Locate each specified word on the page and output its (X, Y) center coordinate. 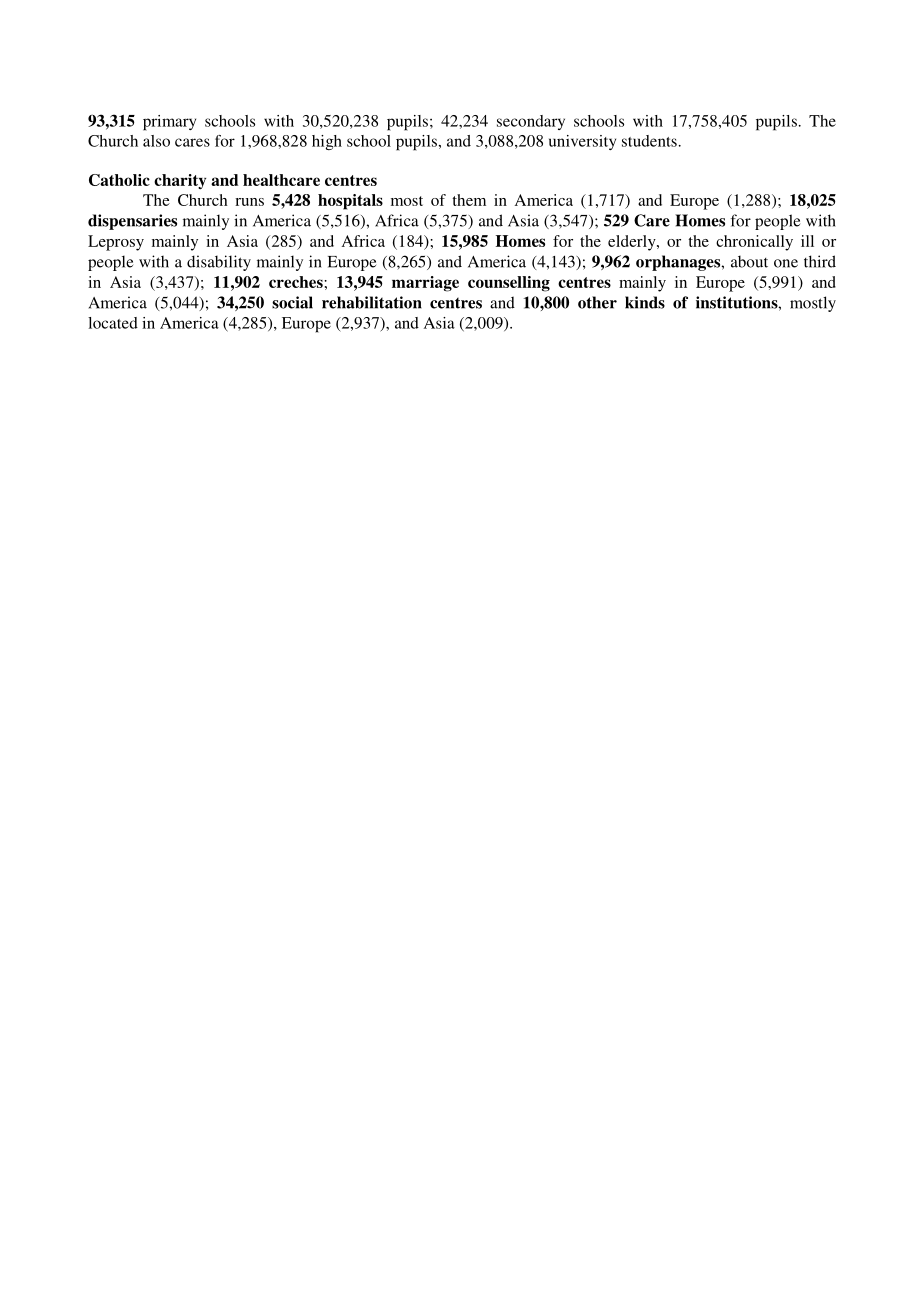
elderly (633, 243)
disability (219, 263)
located (113, 323)
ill (807, 241)
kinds (645, 302)
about (749, 261)
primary (169, 123)
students (649, 141)
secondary (531, 122)
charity (180, 182)
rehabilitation (372, 302)
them (469, 200)
